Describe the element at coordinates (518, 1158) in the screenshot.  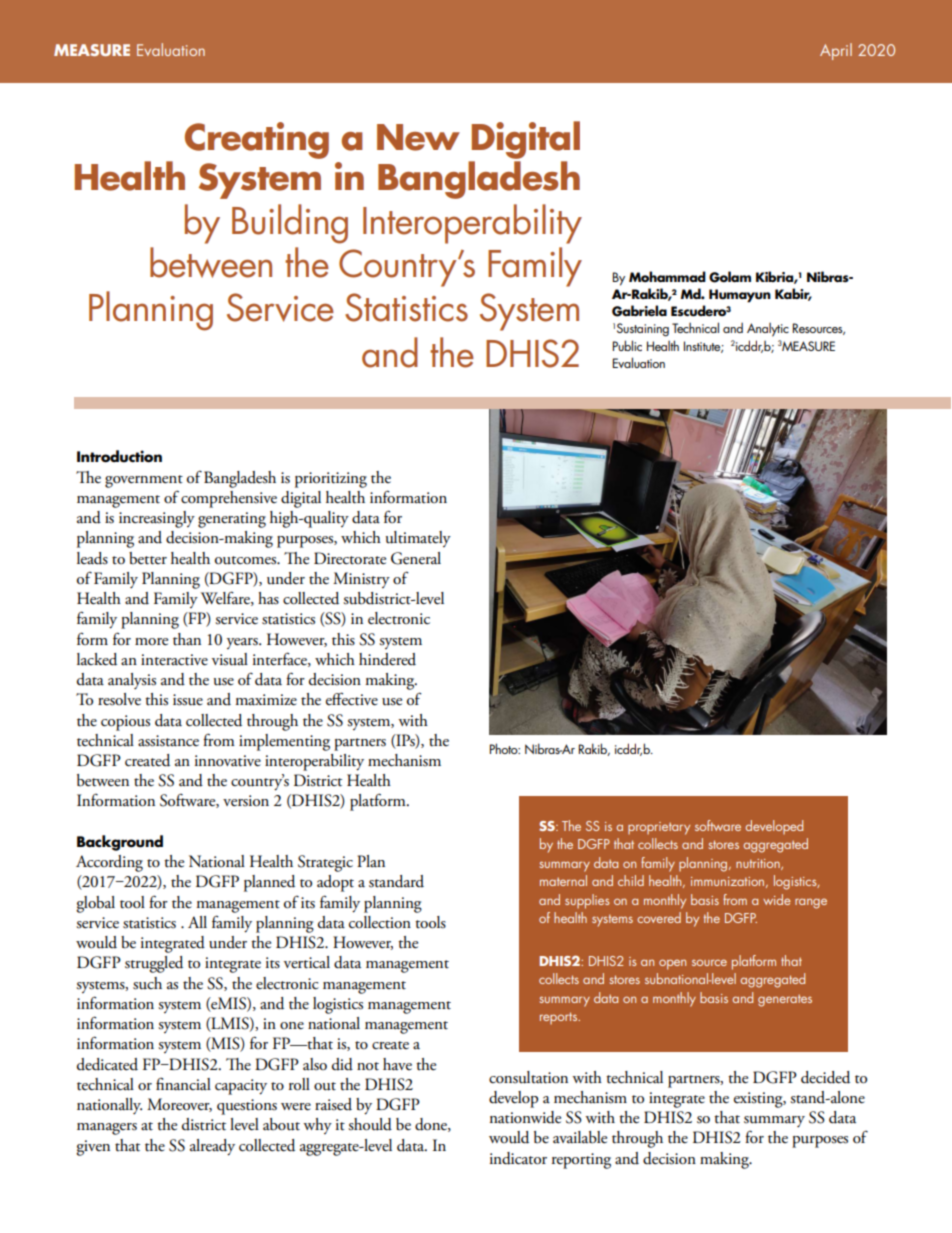
I see `indicator` at that location.
